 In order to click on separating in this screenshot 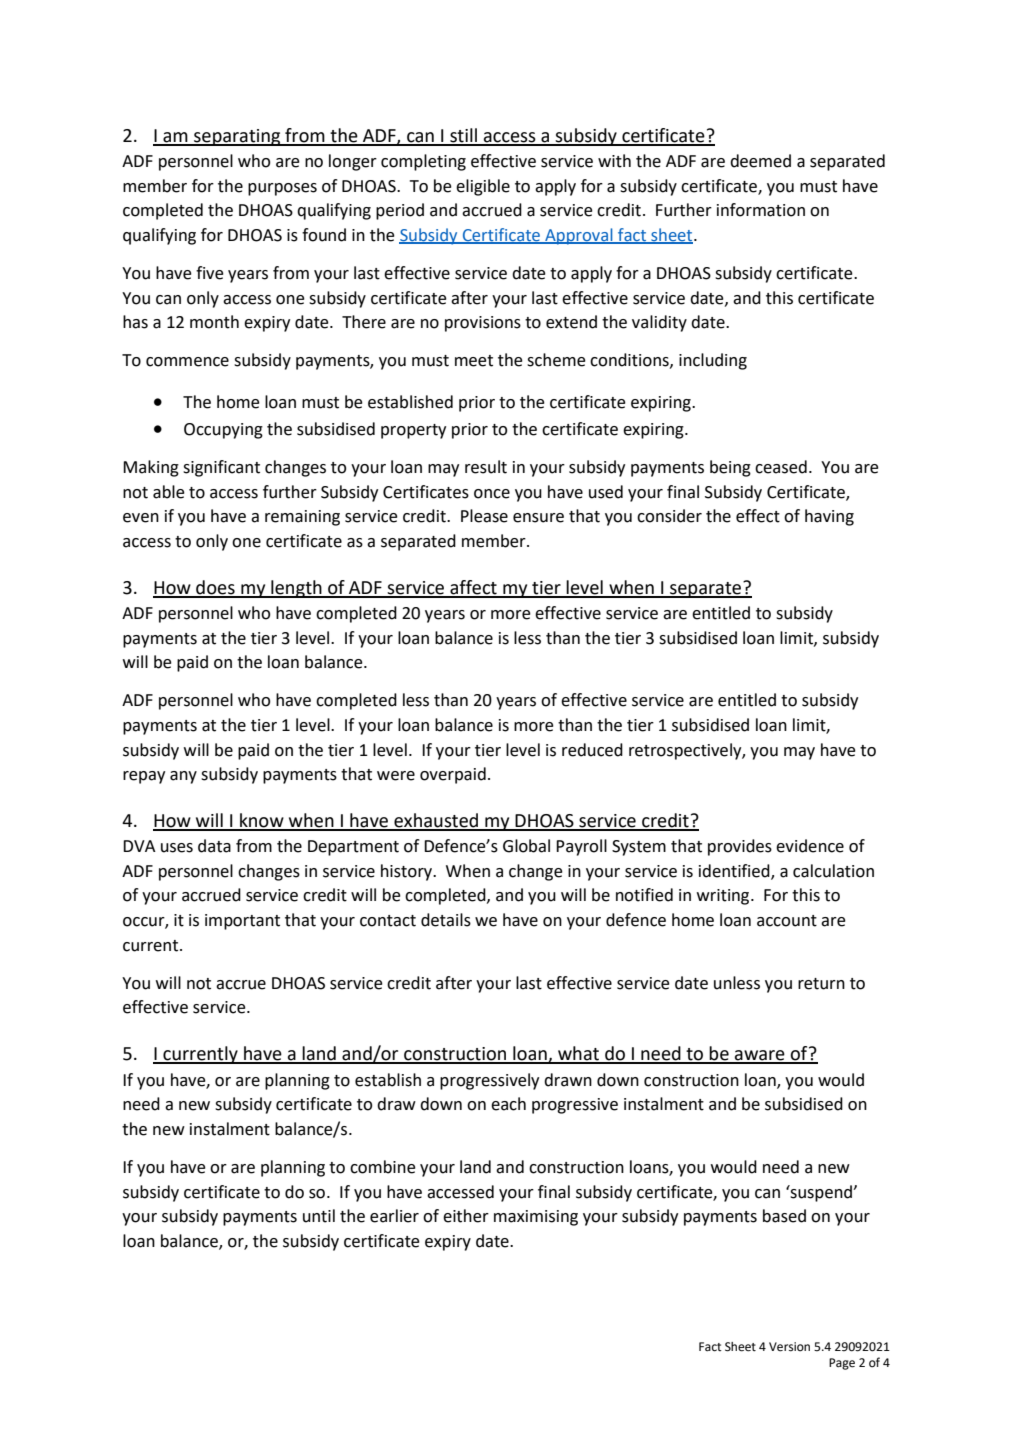, I will do `click(237, 137)`.
